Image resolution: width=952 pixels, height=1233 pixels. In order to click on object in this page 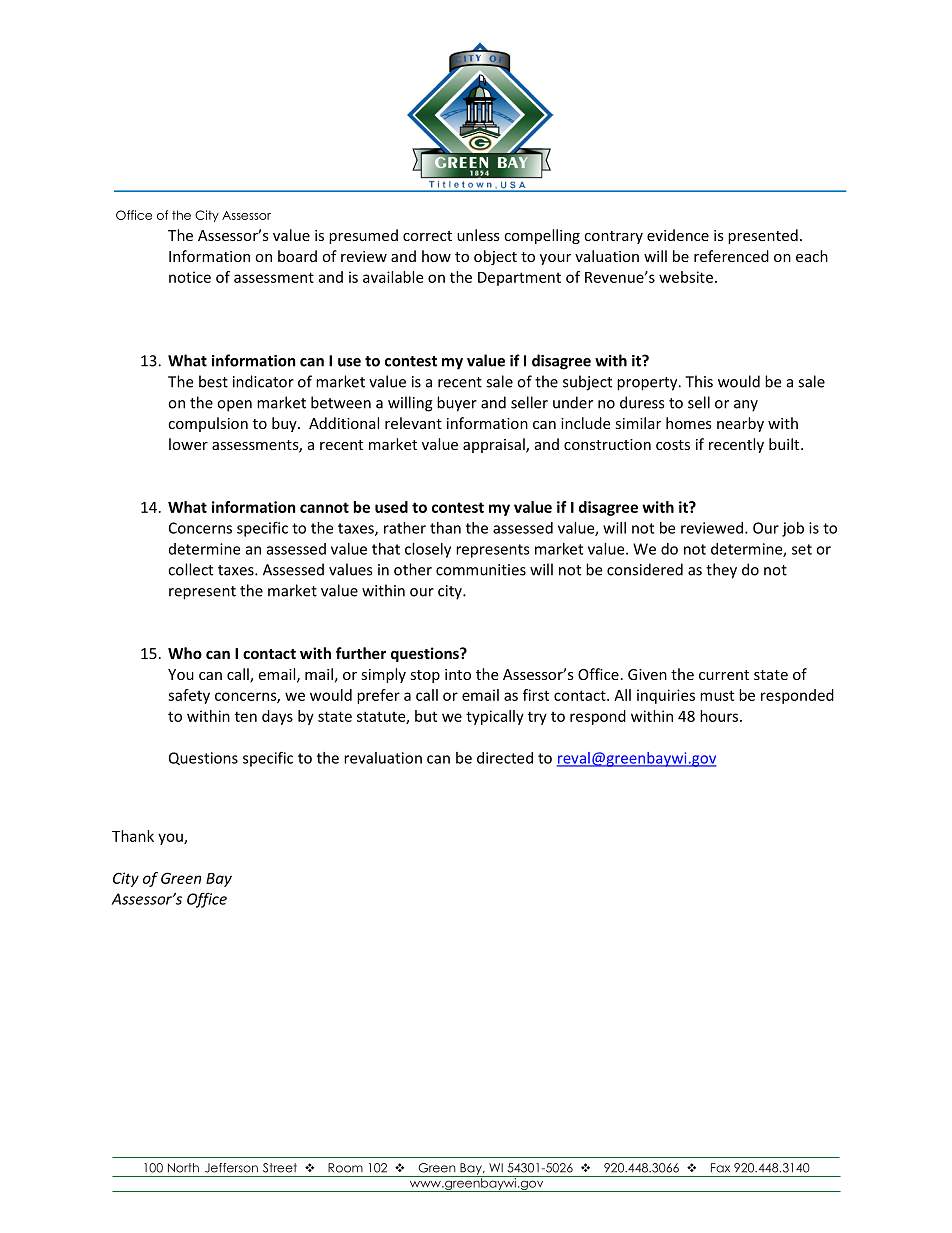, I will do `click(495, 257)`.
